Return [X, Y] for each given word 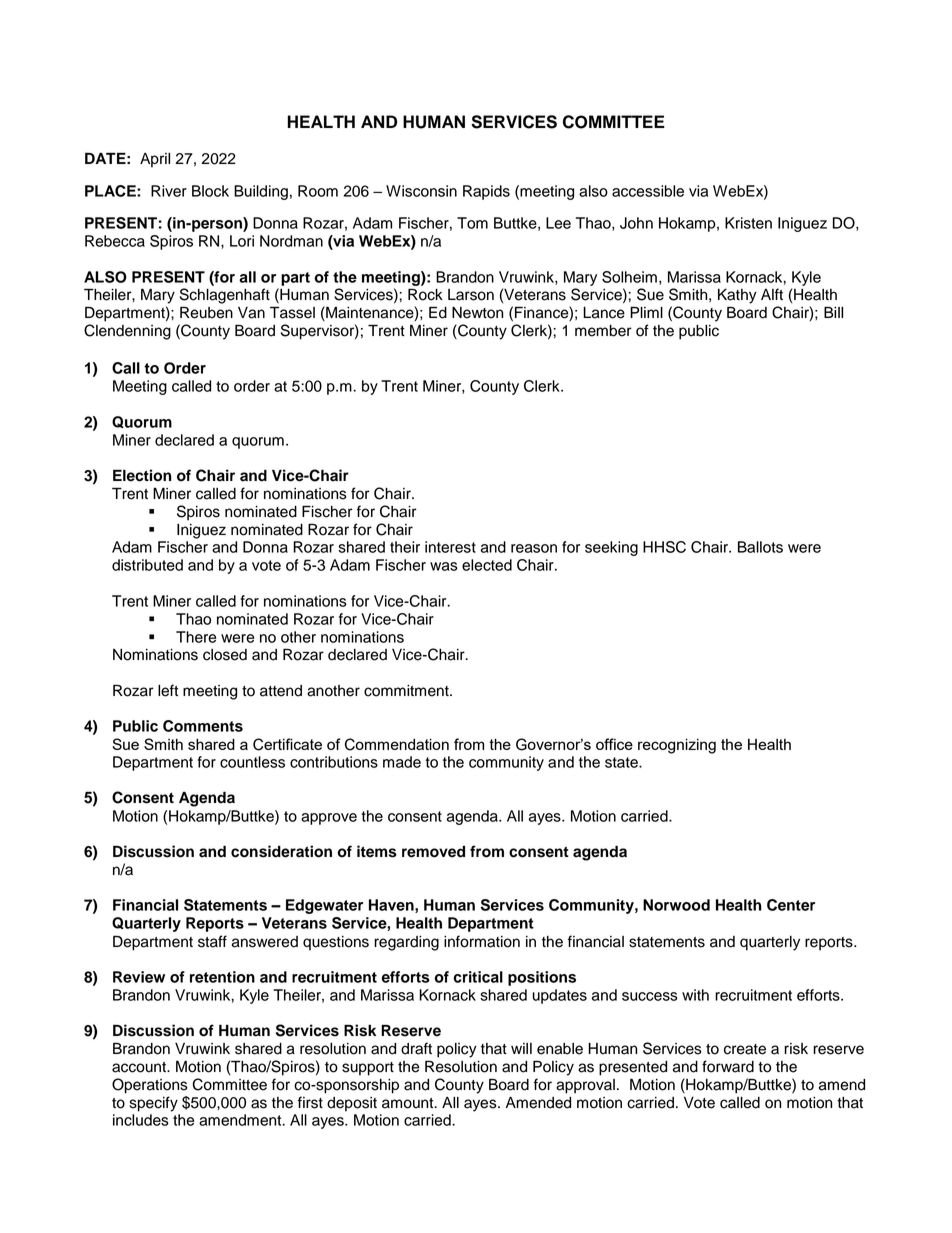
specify [154, 1104]
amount [409, 1103]
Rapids [486, 192]
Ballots [760, 547]
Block [210, 191]
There [196, 637]
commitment [407, 691]
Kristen [748, 223]
